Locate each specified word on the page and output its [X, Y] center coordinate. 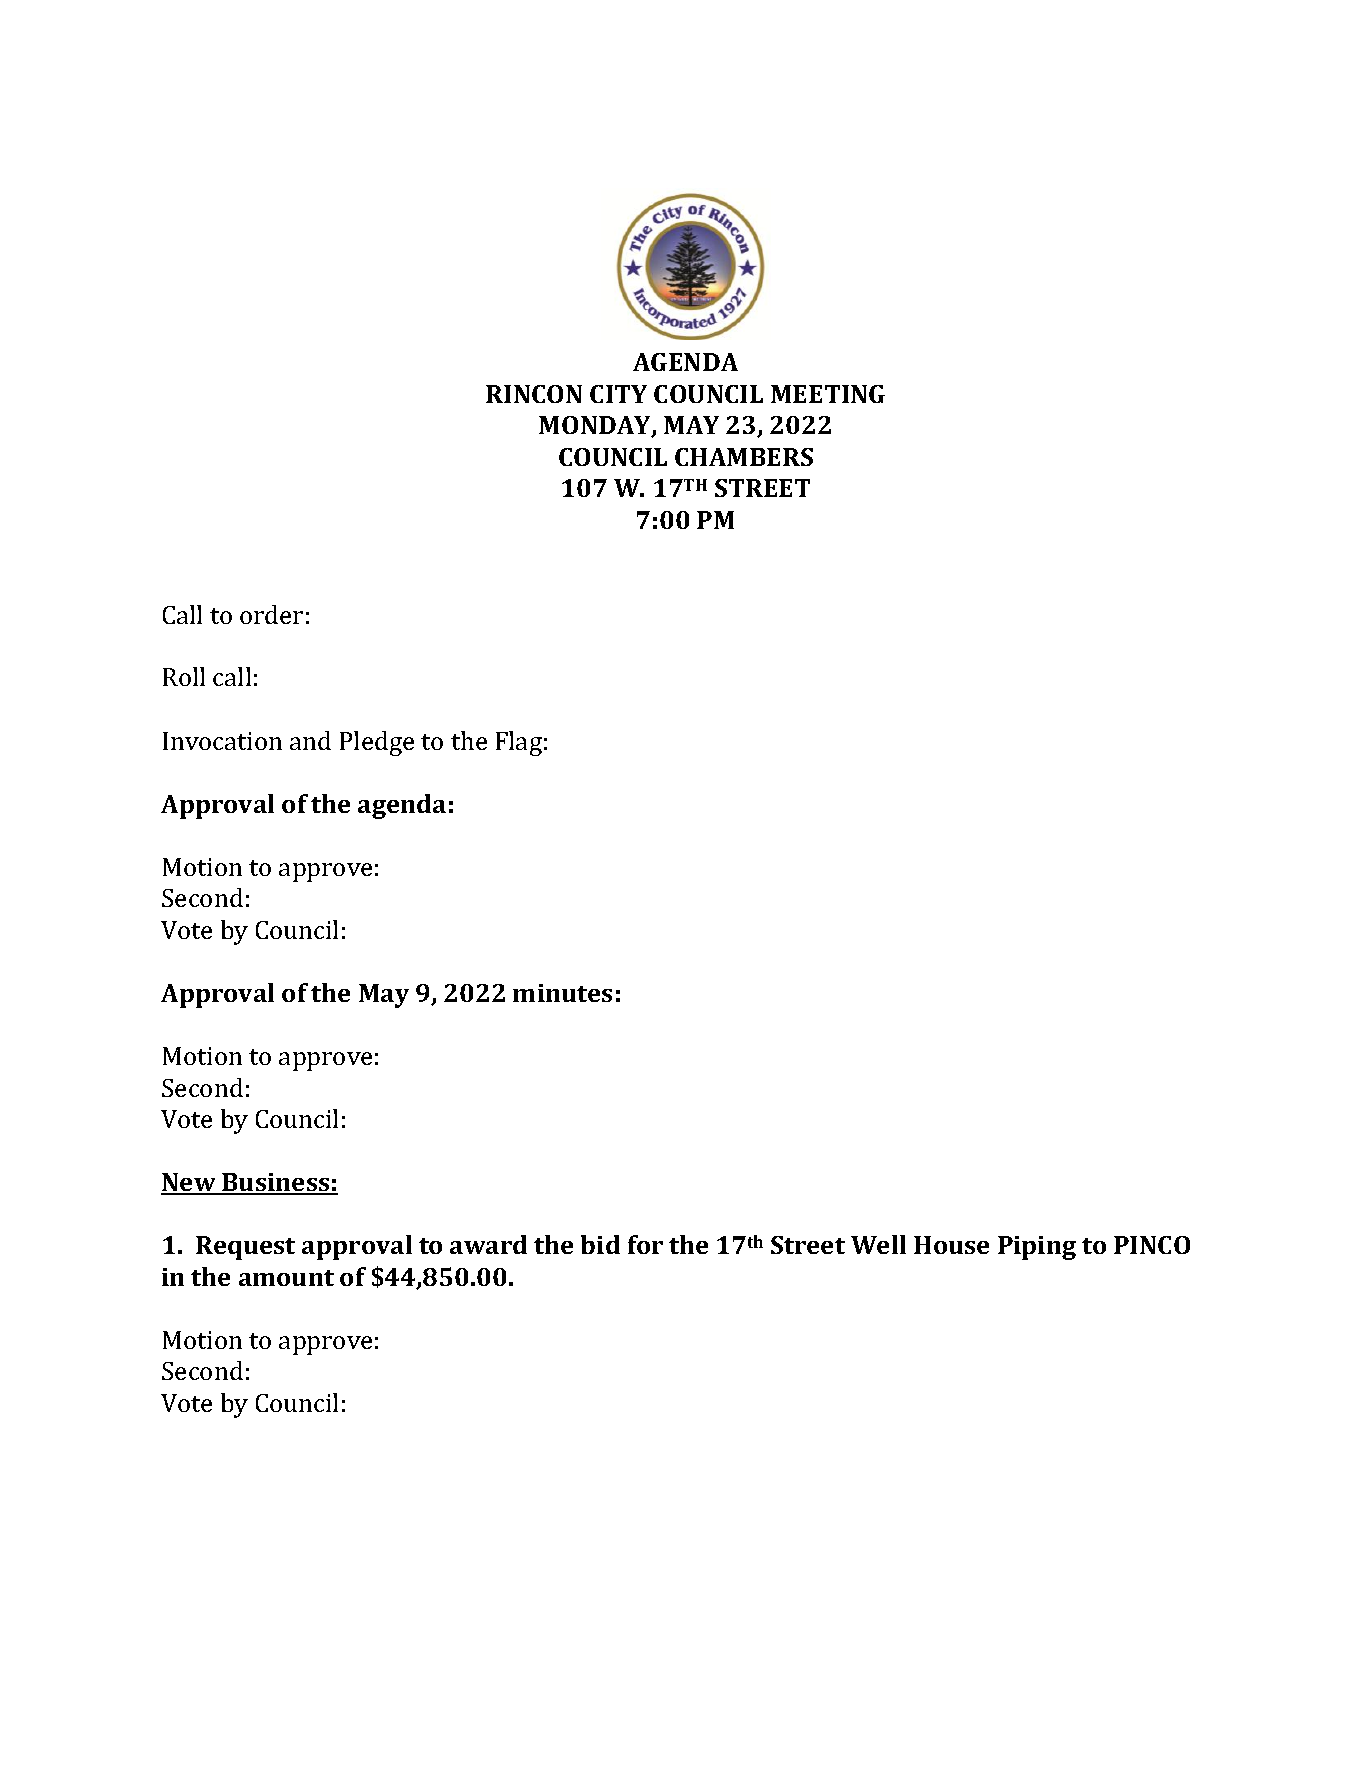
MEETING [828, 394]
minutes [562, 993]
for [645, 1244]
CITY [618, 394]
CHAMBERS [744, 457]
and [310, 740]
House [951, 1245]
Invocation [222, 741]
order [271, 614]
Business [276, 1183]
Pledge [377, 743]
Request [245, 1248]
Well [878, 1244]
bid [600, 1244]
